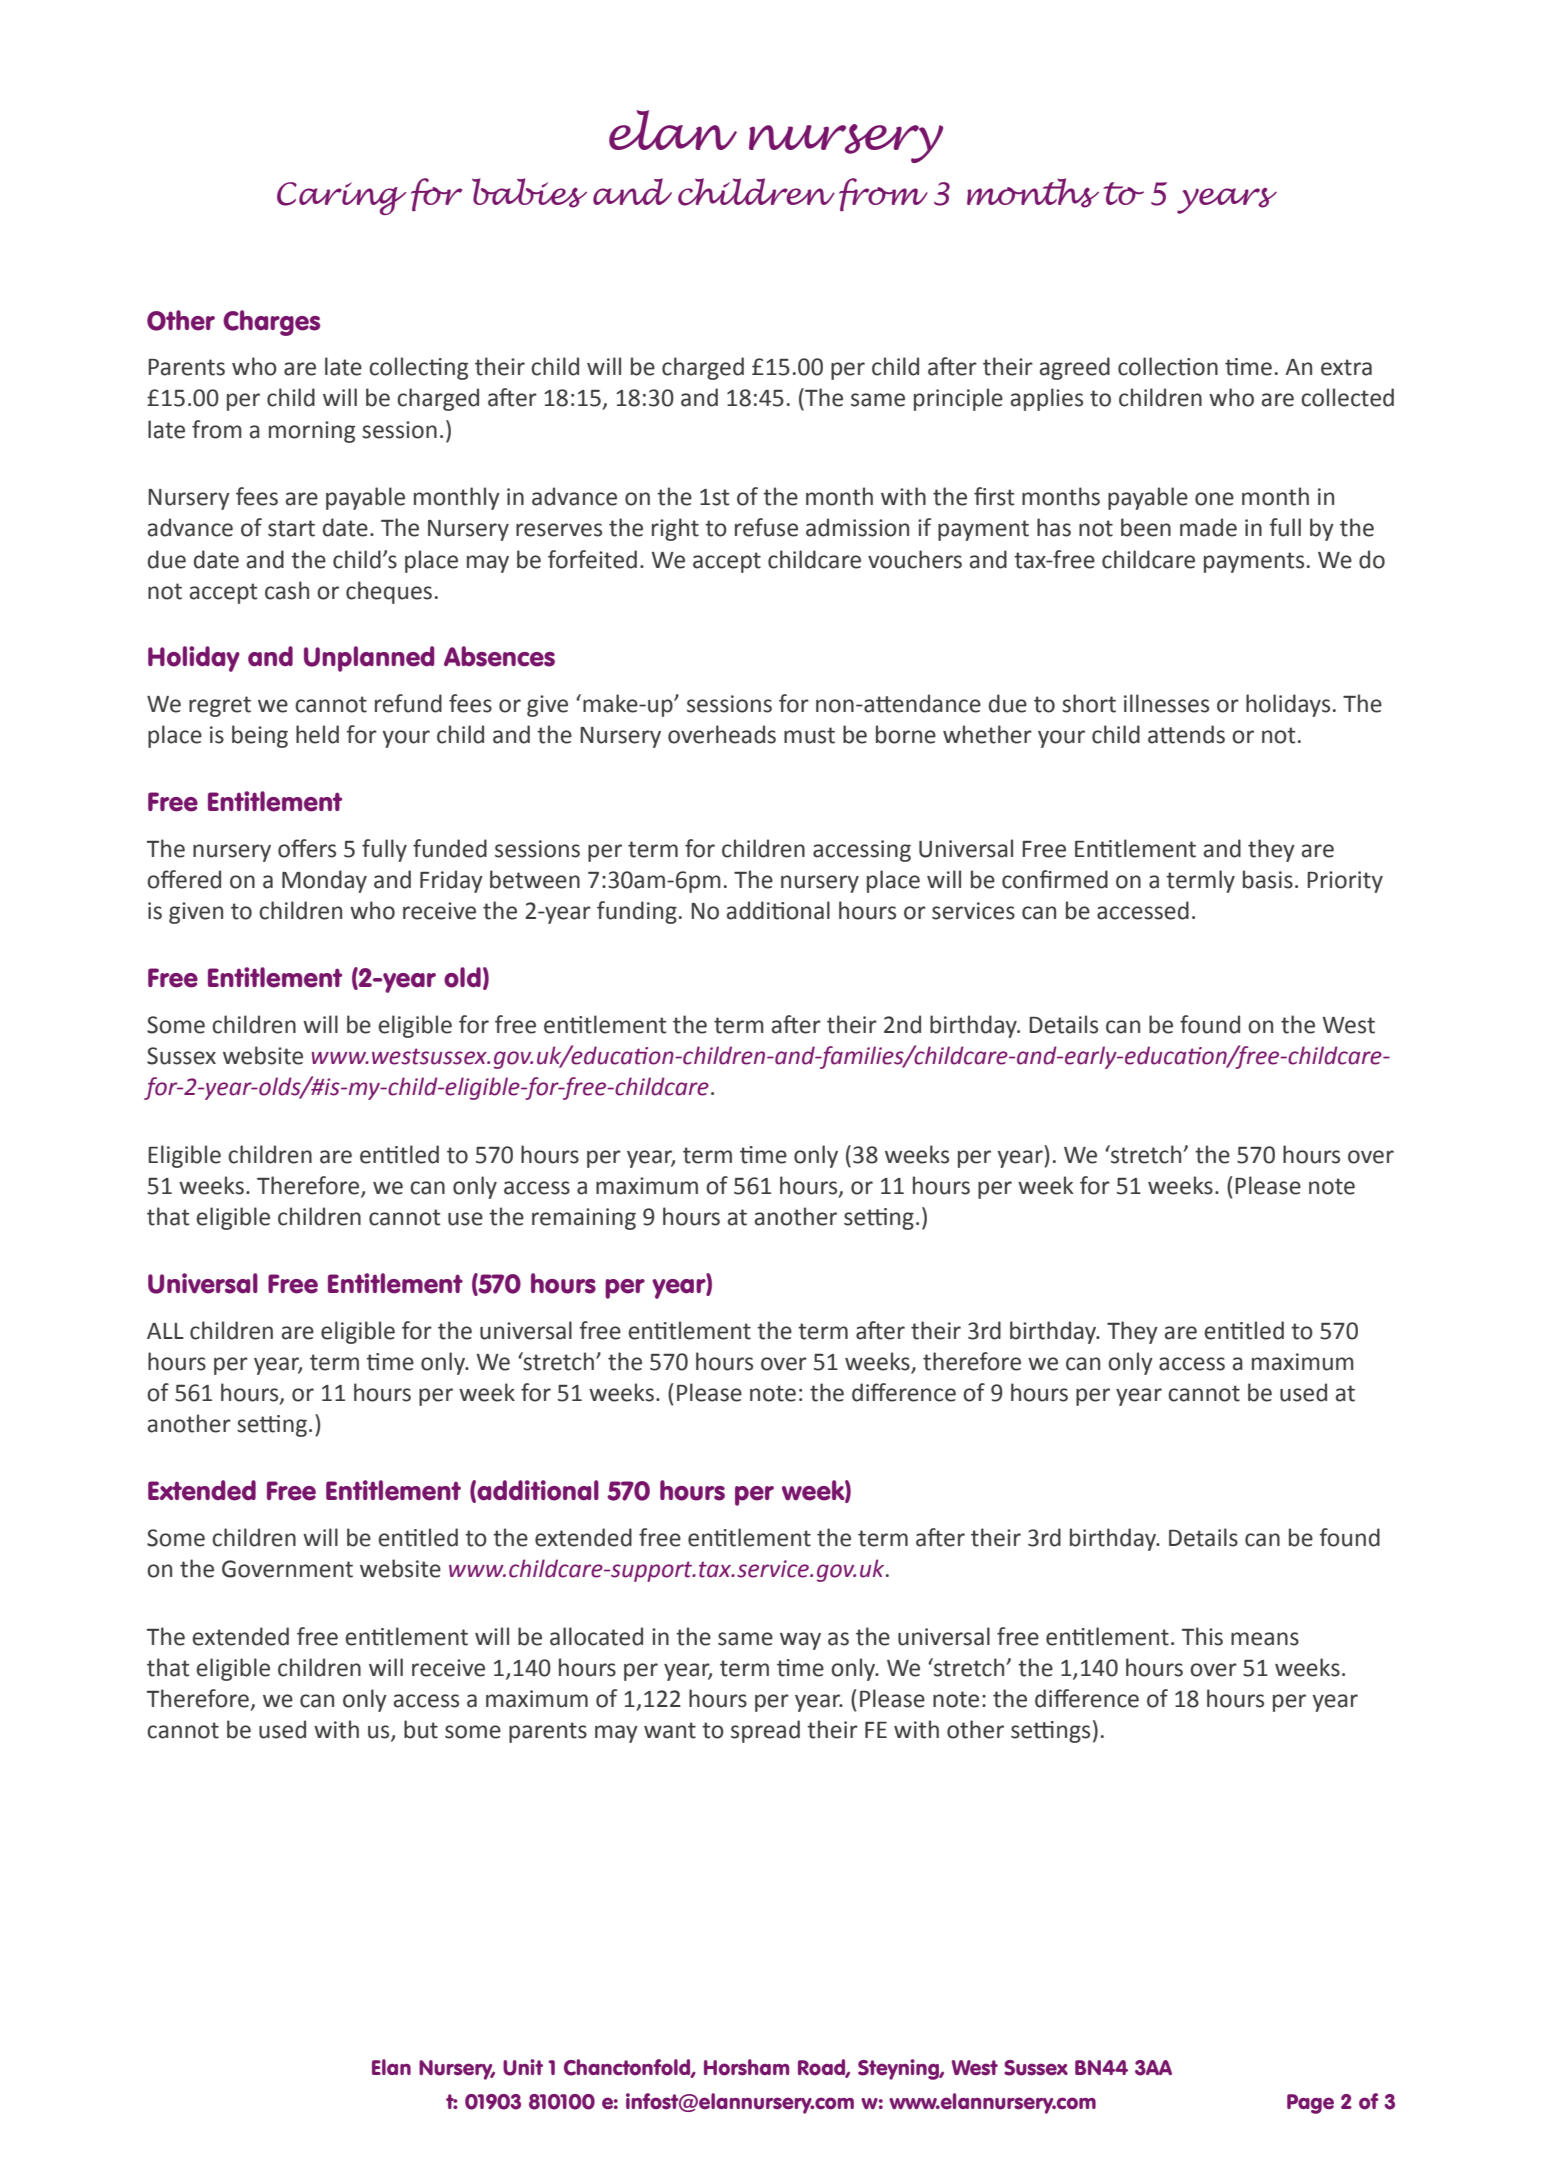  What do you see at coordinates (584, 1219) in the image?
I see `remaining` at bounding box center [584, 1219].
